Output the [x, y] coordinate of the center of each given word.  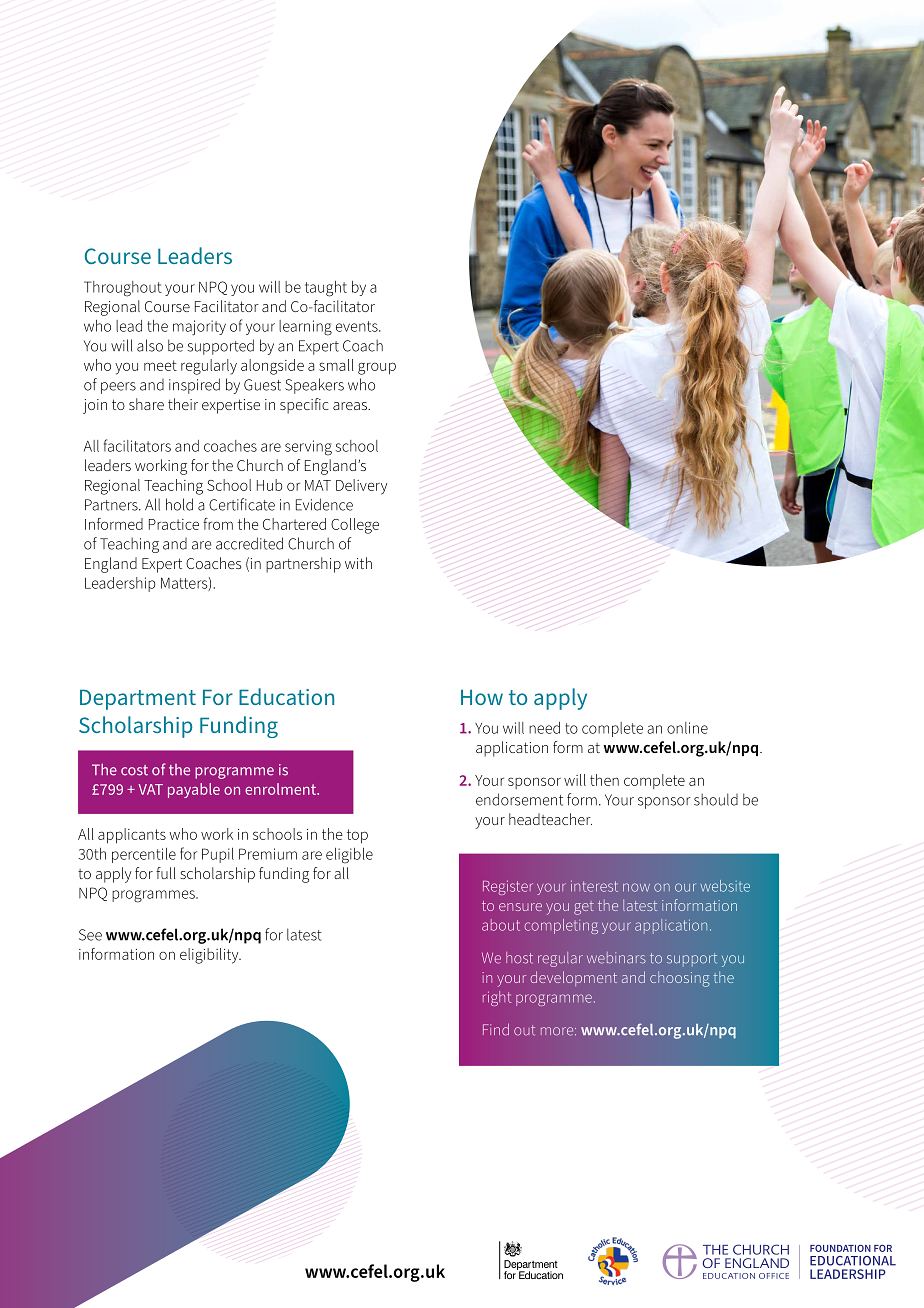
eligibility [210, 956]
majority [199, 328]
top [357, 836]
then [604, 780]
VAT [150, 789]
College [355, 526]
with [358, 563]
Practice [174, 524]
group [377, 368]
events [358, 326]
